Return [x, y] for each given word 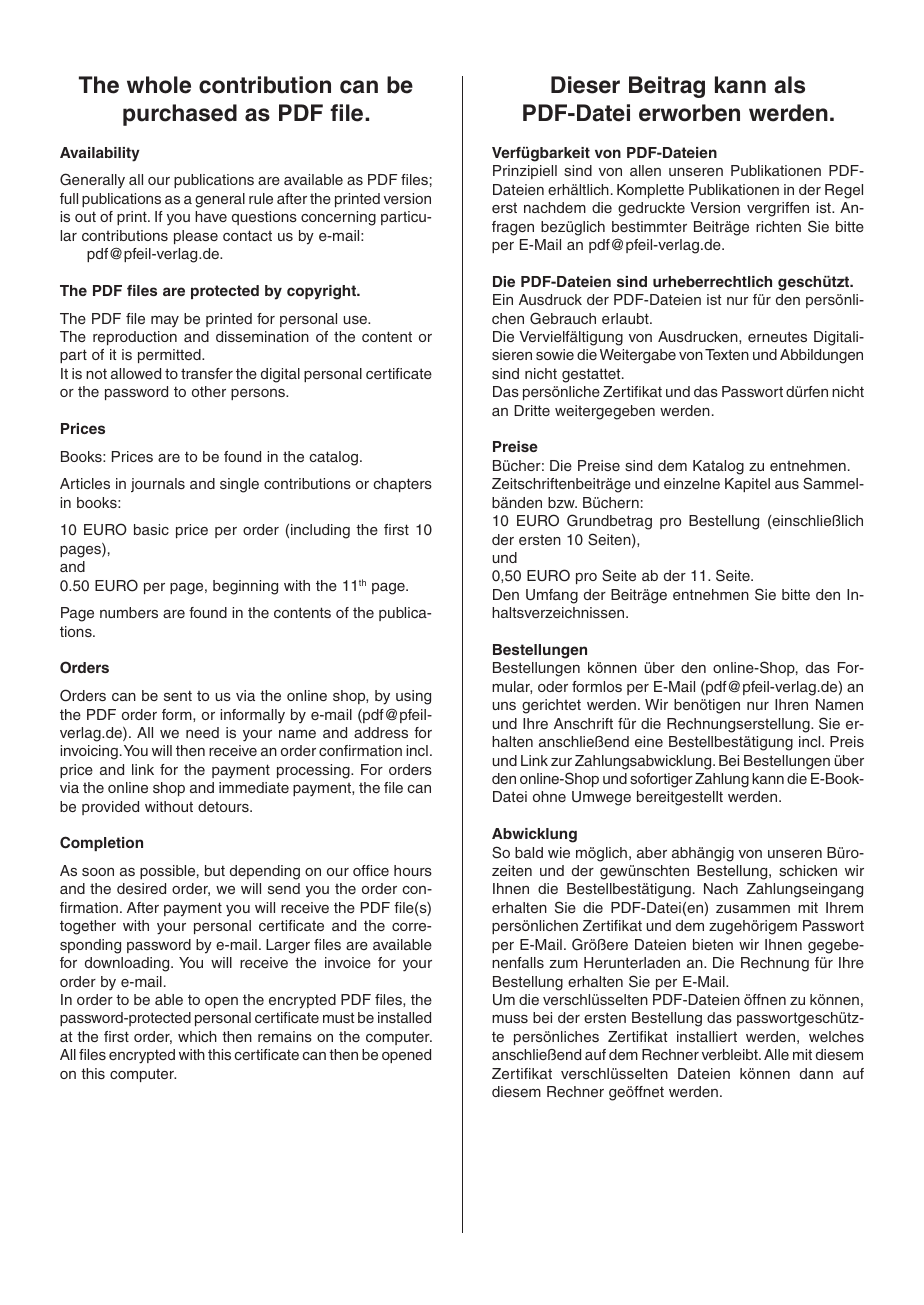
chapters [402, 485]
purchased [180, 115]
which [197, 1036]
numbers [129, 612]
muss [510, 1019]
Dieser [585, 85]
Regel [844, 191]
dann [816, 1073]
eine [649, 741]
